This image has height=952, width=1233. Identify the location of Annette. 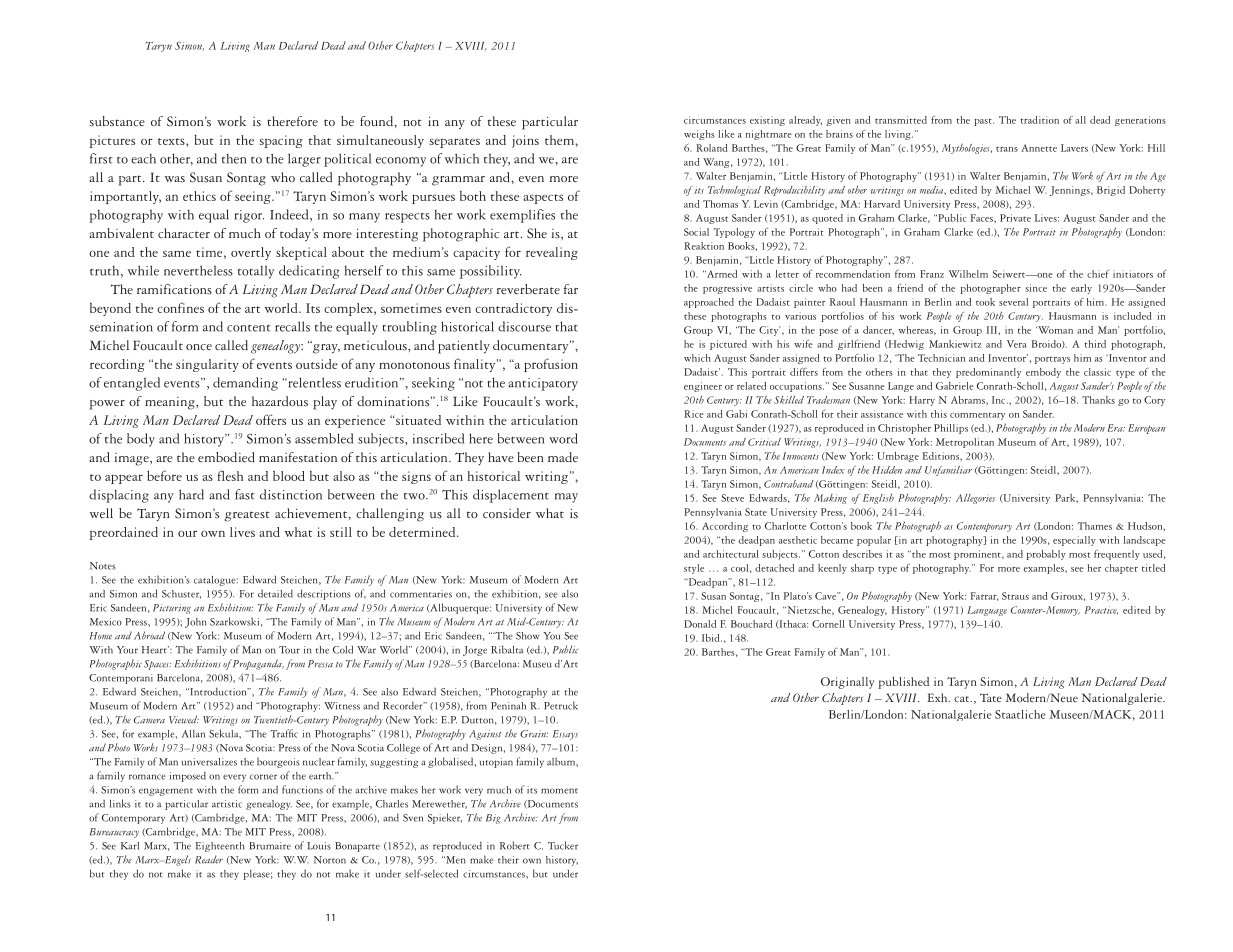
(1039, 148).
